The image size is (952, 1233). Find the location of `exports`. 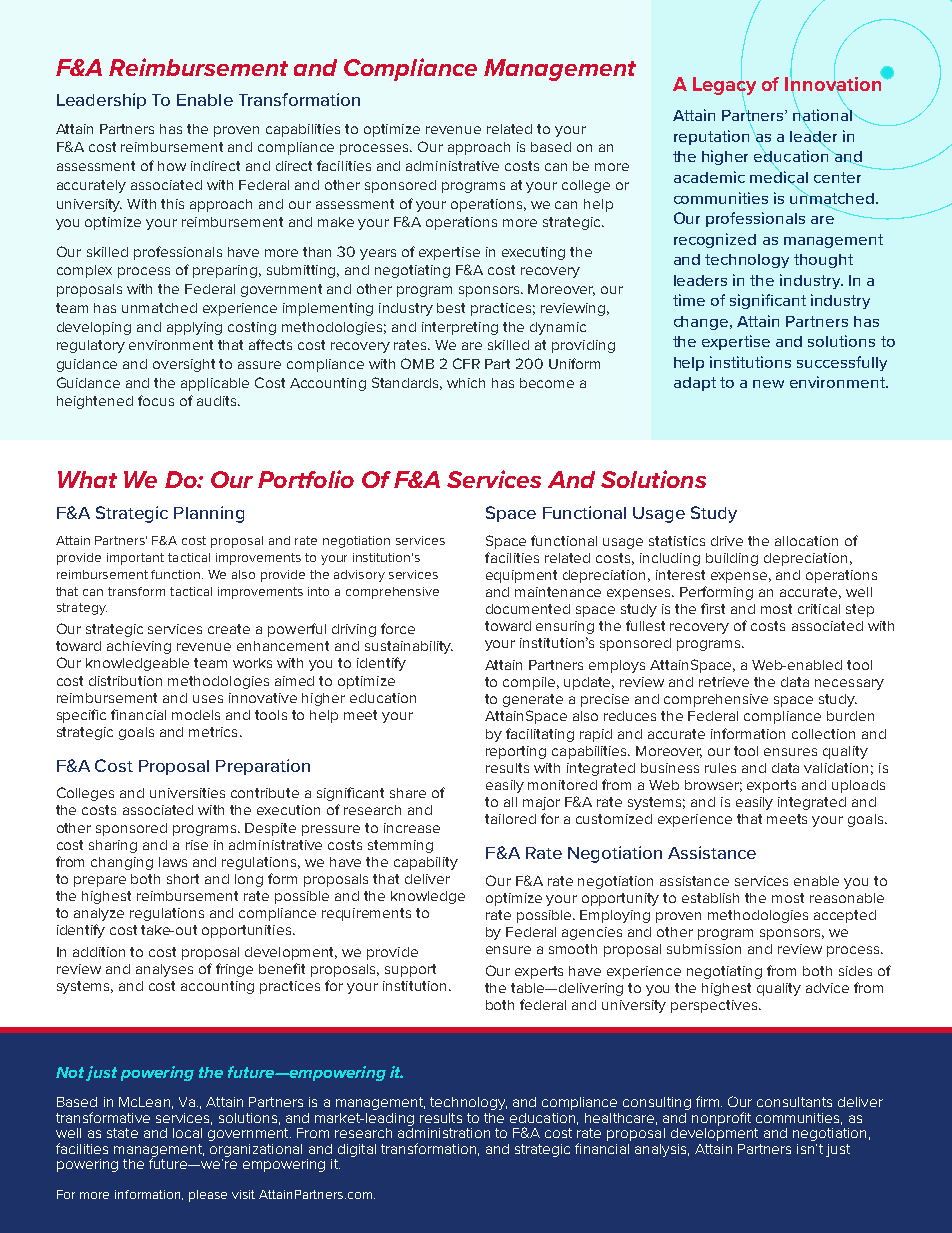

exports is located at coordinates (771, 786).
